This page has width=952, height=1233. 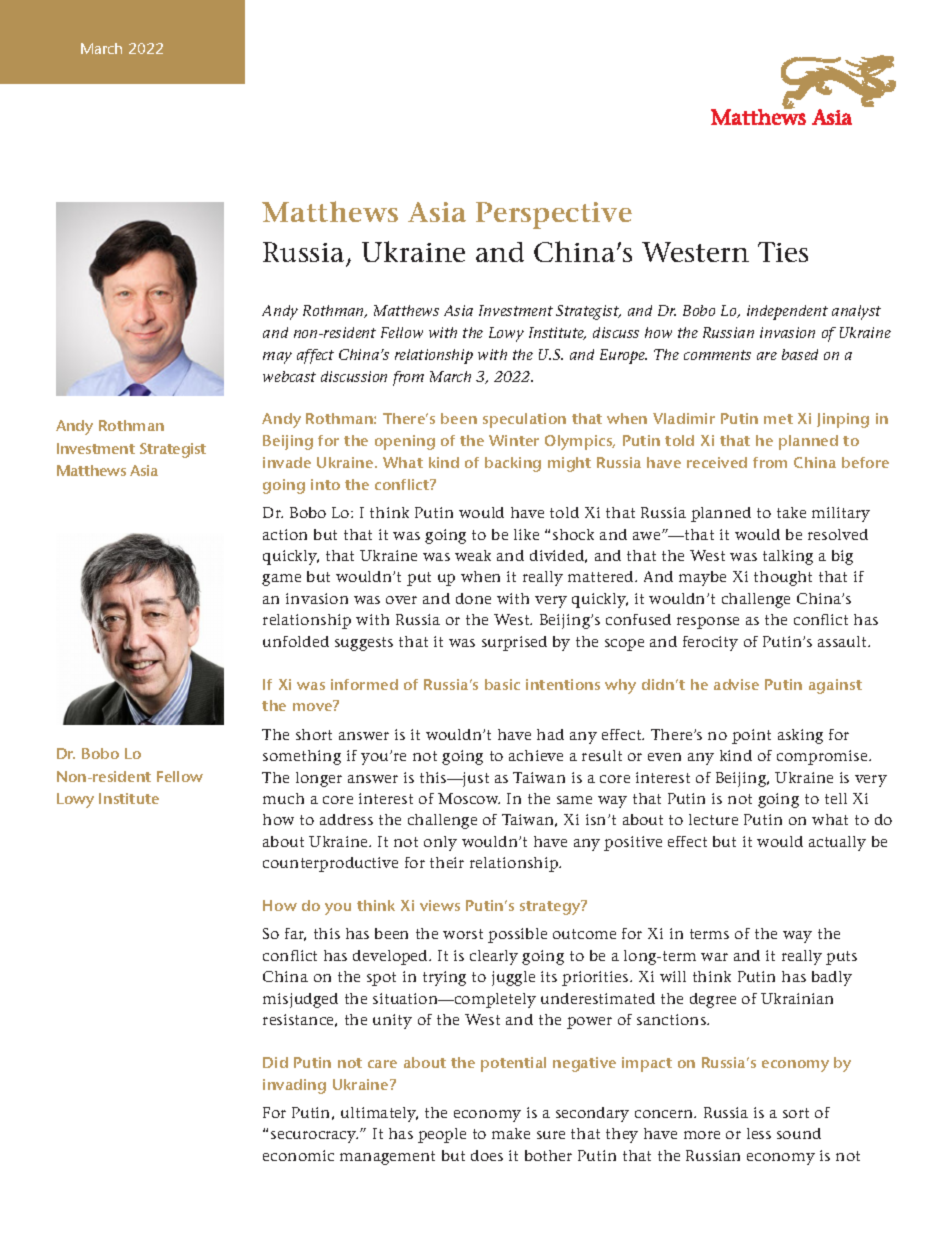 What do you see at coordinates (364, 684) in the page?
I see `informed` at bounding box center [364, 684].
